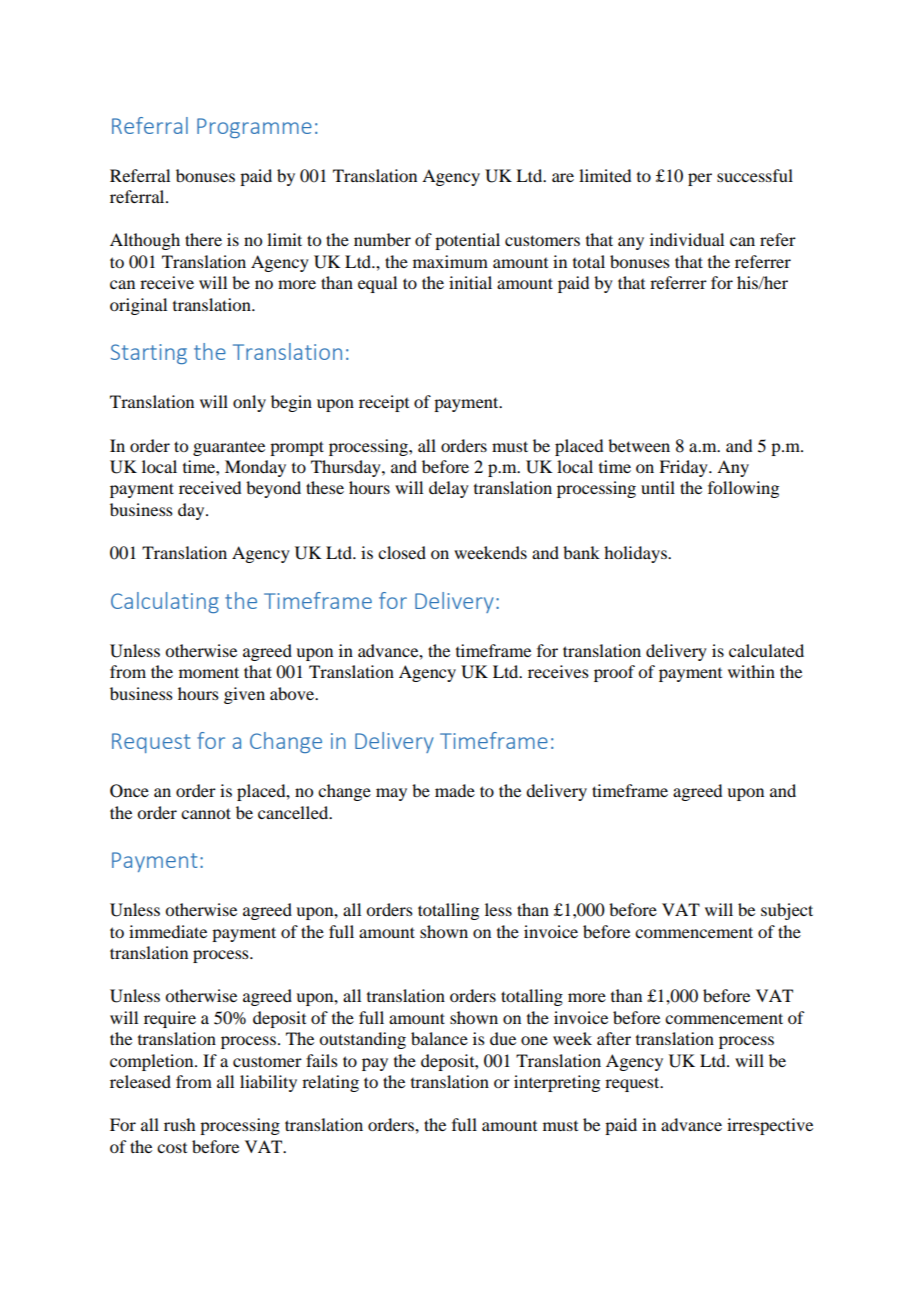  Describe the element at coordinates (206, 813) in the screenshot. I see `cannot` at that location.
